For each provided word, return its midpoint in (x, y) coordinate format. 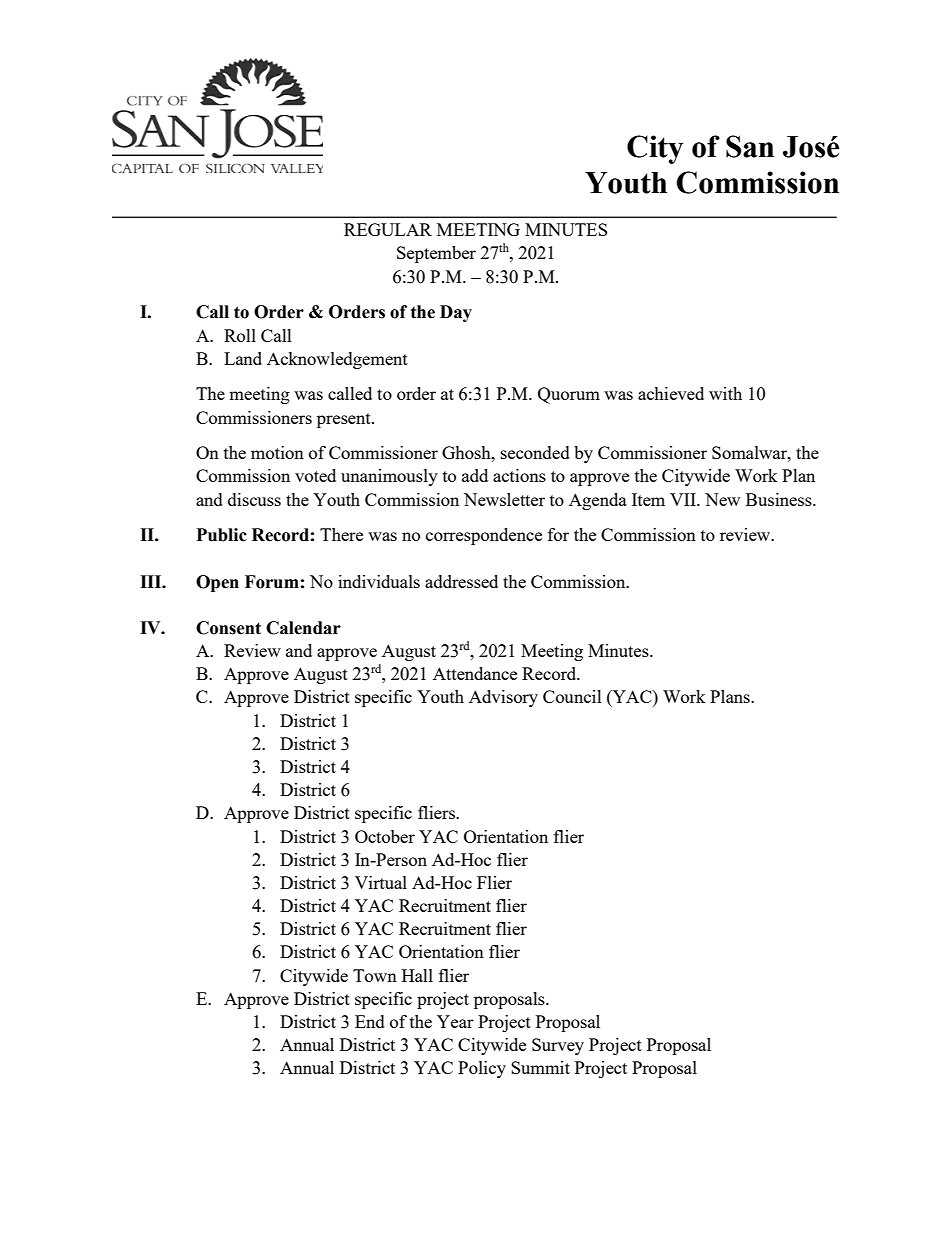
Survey (558, 1046)
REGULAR (388, 229)
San (750, 146)
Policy (482, 1069)
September (436, 254)
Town (375, 975)
